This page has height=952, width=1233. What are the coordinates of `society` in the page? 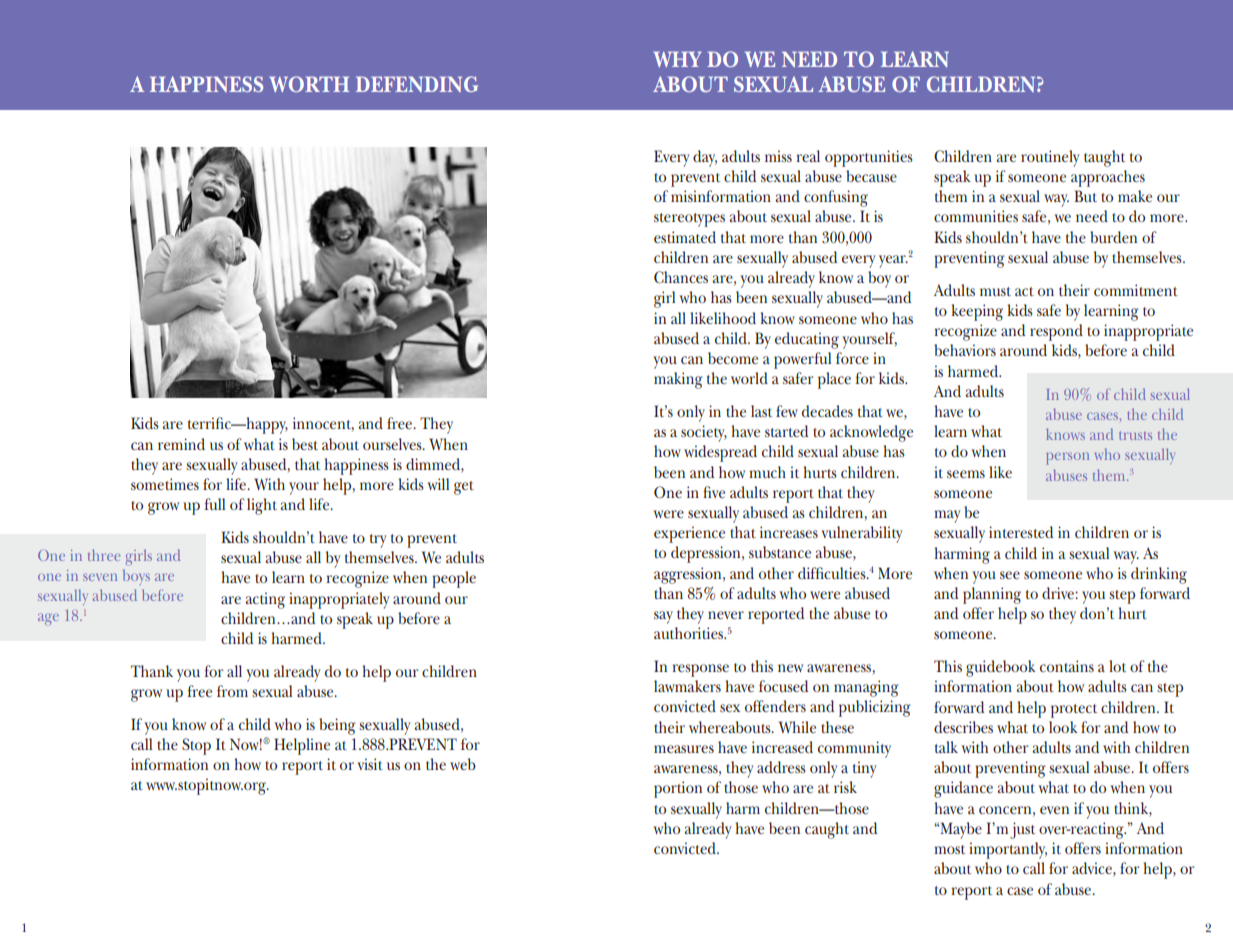 It's located at (704, 433).
